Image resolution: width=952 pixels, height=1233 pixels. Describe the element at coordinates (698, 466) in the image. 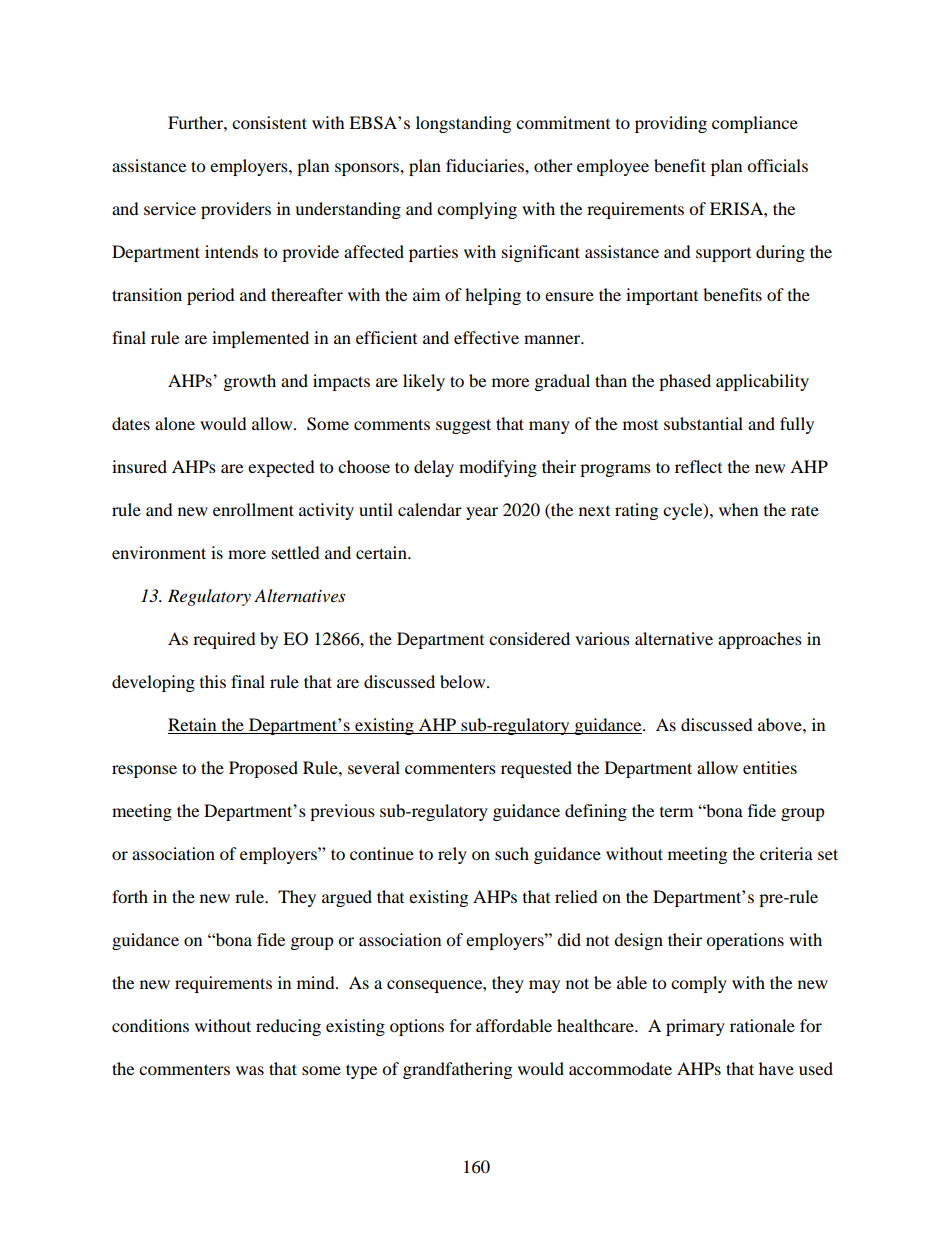

I see `reflect` at that location.
